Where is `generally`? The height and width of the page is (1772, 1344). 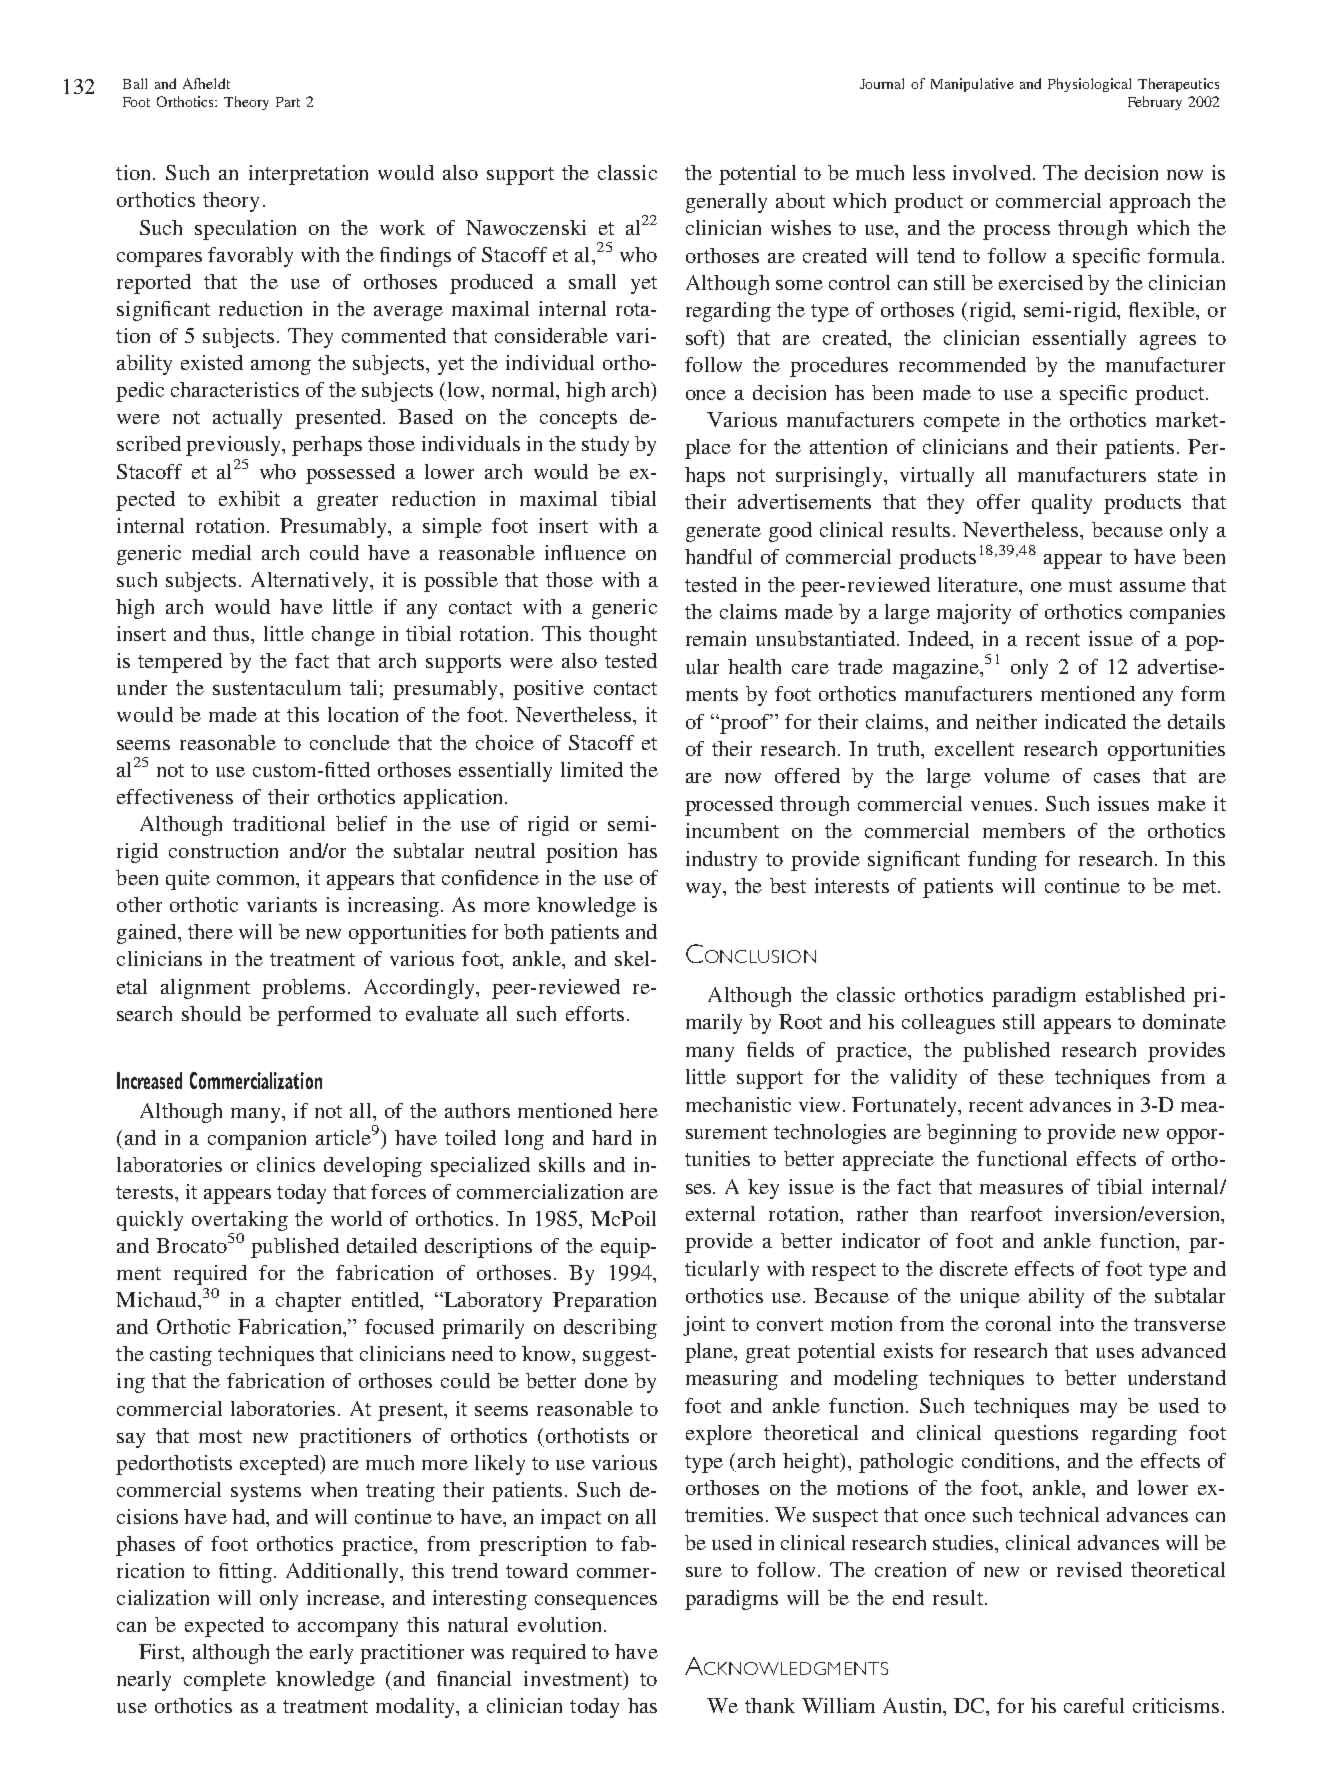
generally is located at coordinates (726, 203).
